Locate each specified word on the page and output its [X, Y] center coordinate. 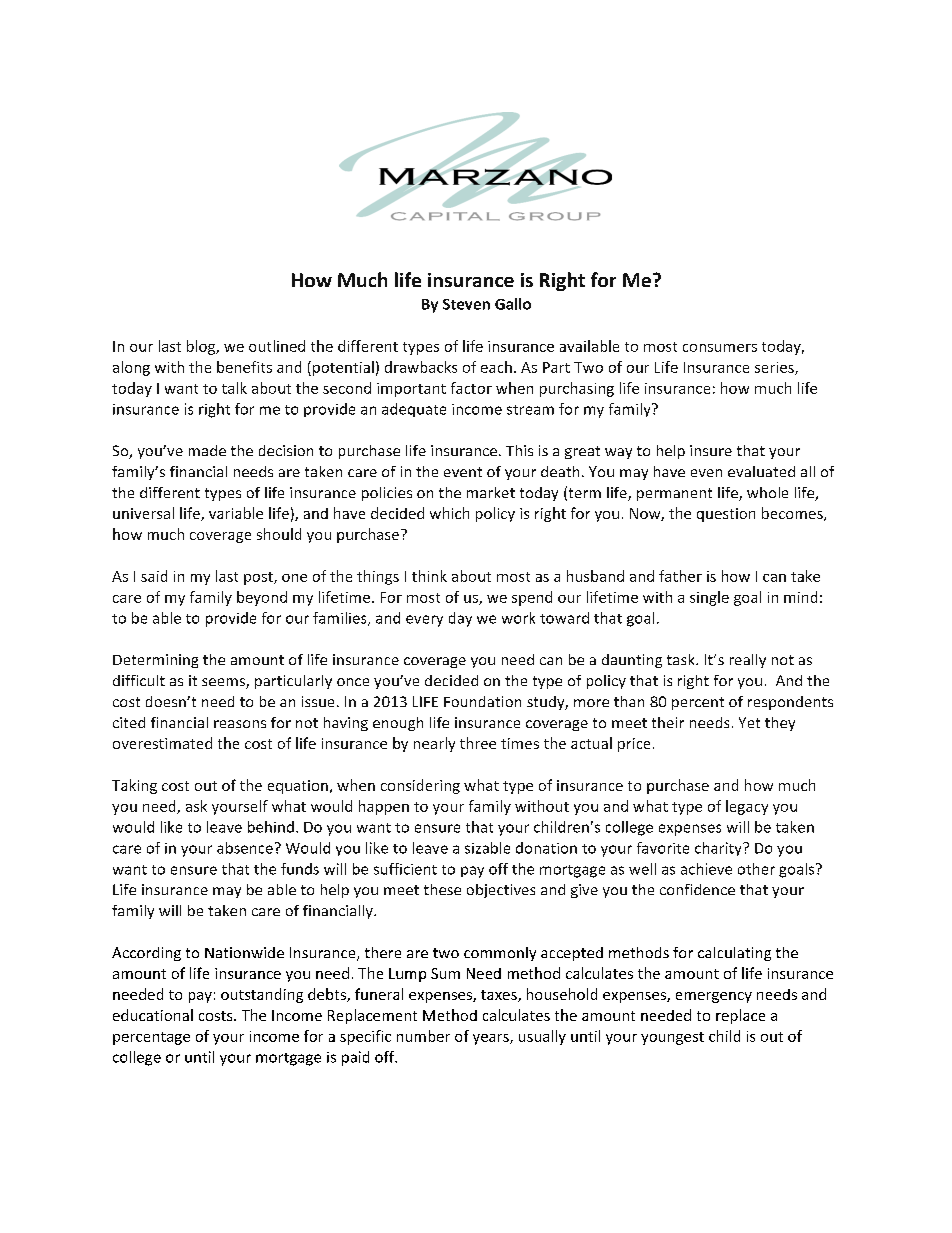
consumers [720, 348]
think [429, 576]
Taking [134, 786]
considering [420, 786]
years [492, 1039]
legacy [747, 807]
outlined [277, 346]
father [680, 576]
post [259, 578]
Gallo [513, 304]
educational [153, 1015]
